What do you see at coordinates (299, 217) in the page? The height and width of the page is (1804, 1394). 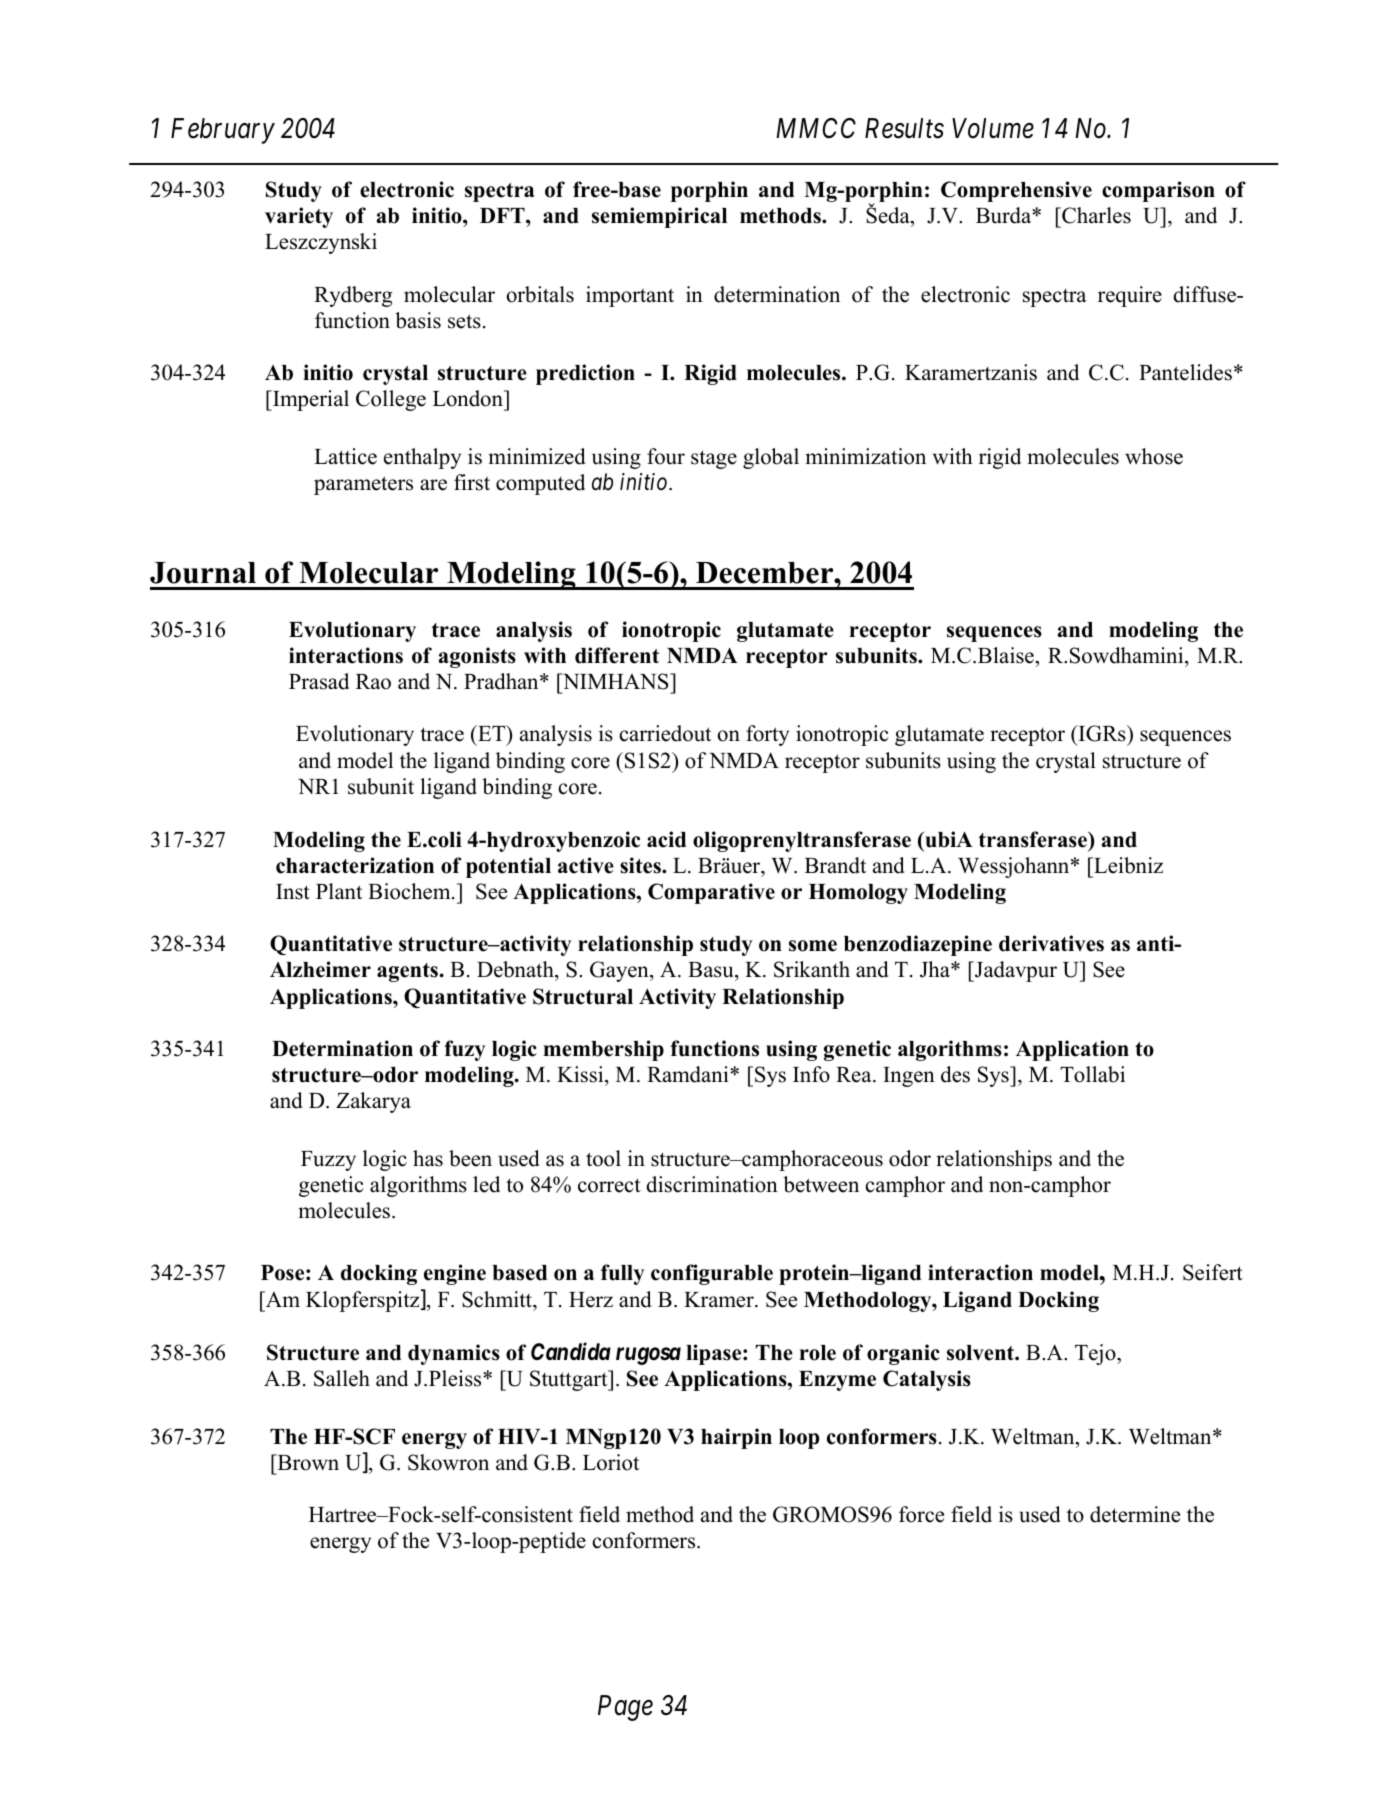 I see `variety` at bounding box center [299, 217].
